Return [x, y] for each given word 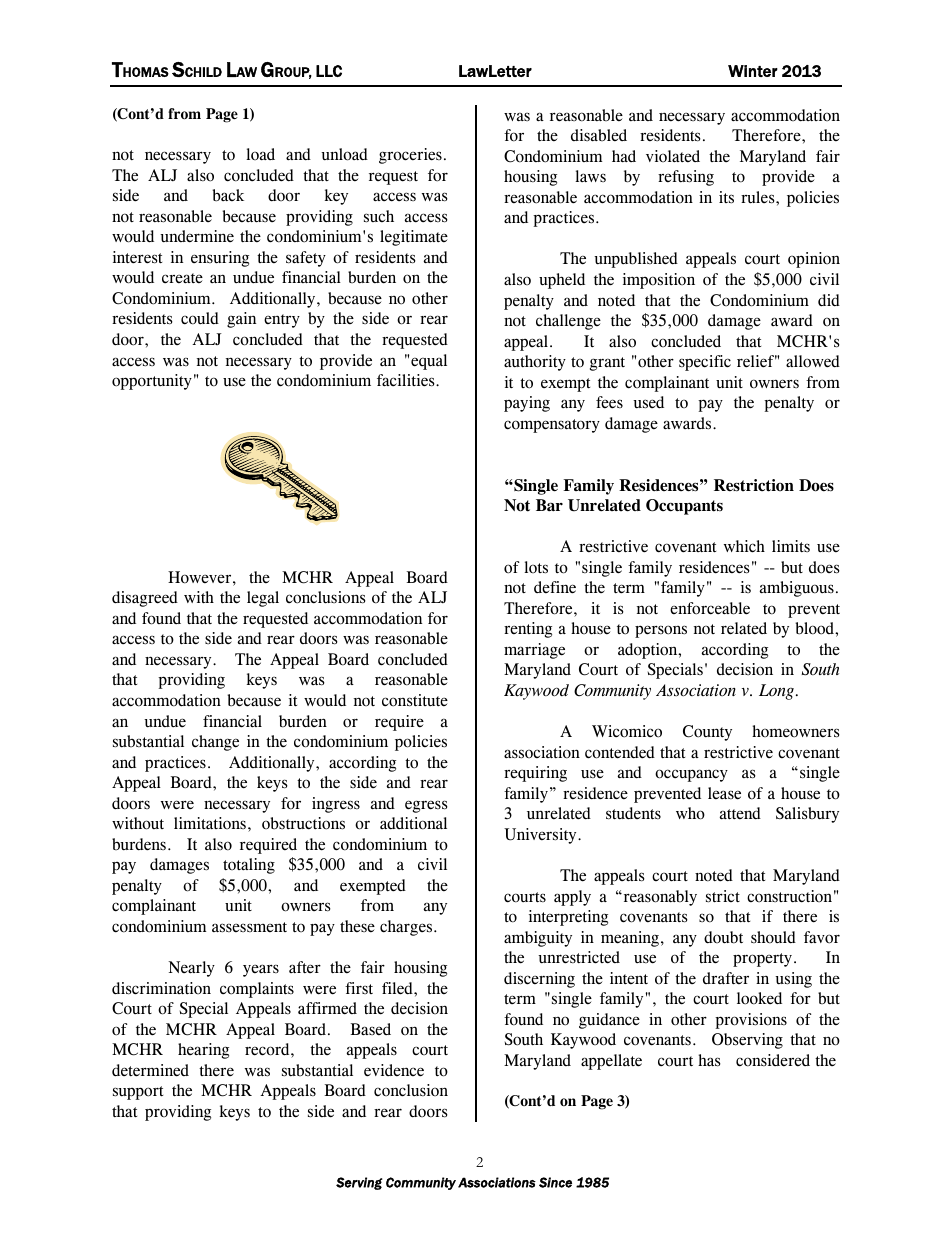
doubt [723, 937]
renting [528, 630]
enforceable [710, 608]
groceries [410, 156]
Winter [753, 71]
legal [263, 599]
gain [241, 320]
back [228, 195]
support [138, 1093]
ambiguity [538, 939]
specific [705, 363]
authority [535, 363]
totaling [249, 866]
